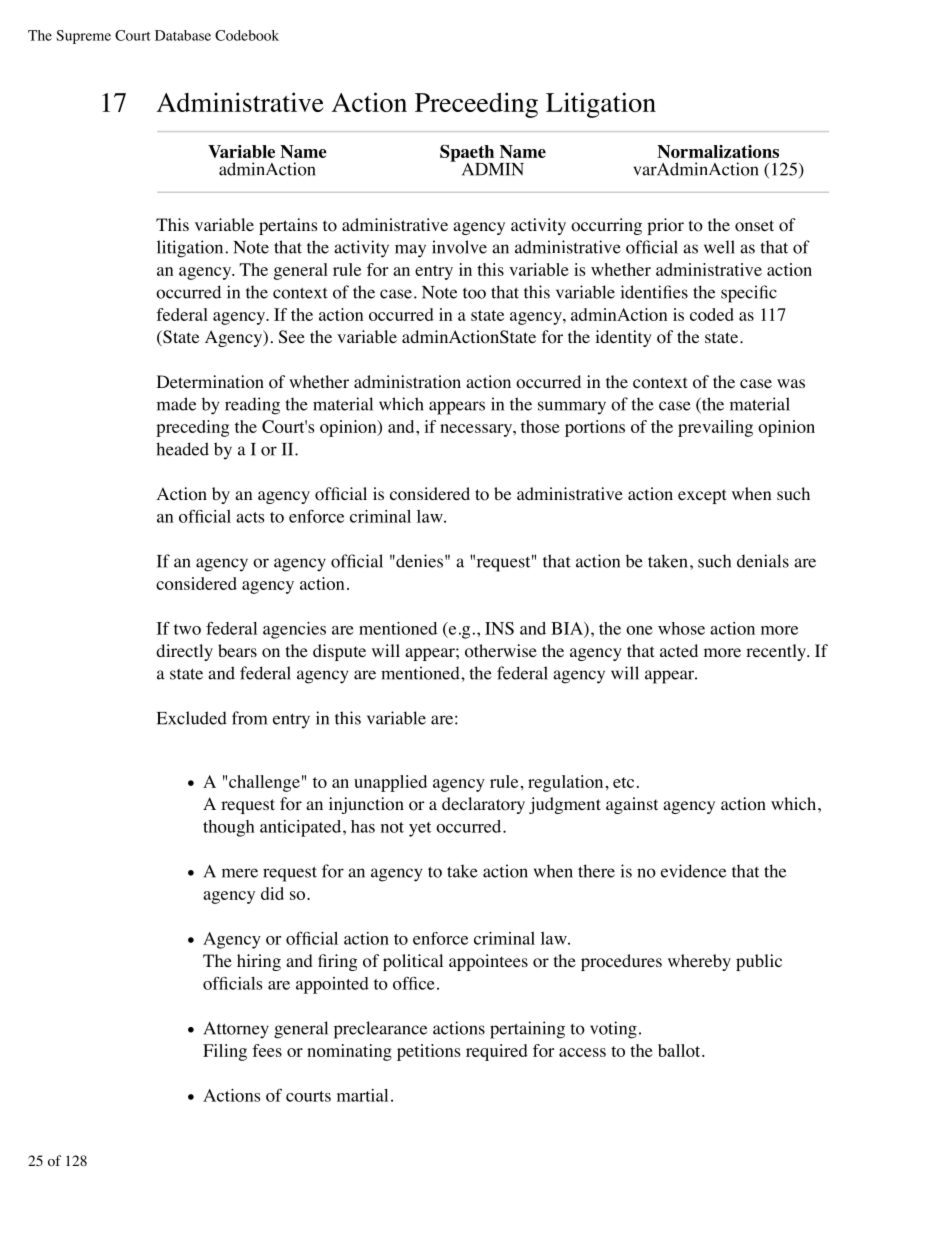  What do you see at coordinates (183, 35) in the document?
I see `Database` at bounding box center [183, 35].
